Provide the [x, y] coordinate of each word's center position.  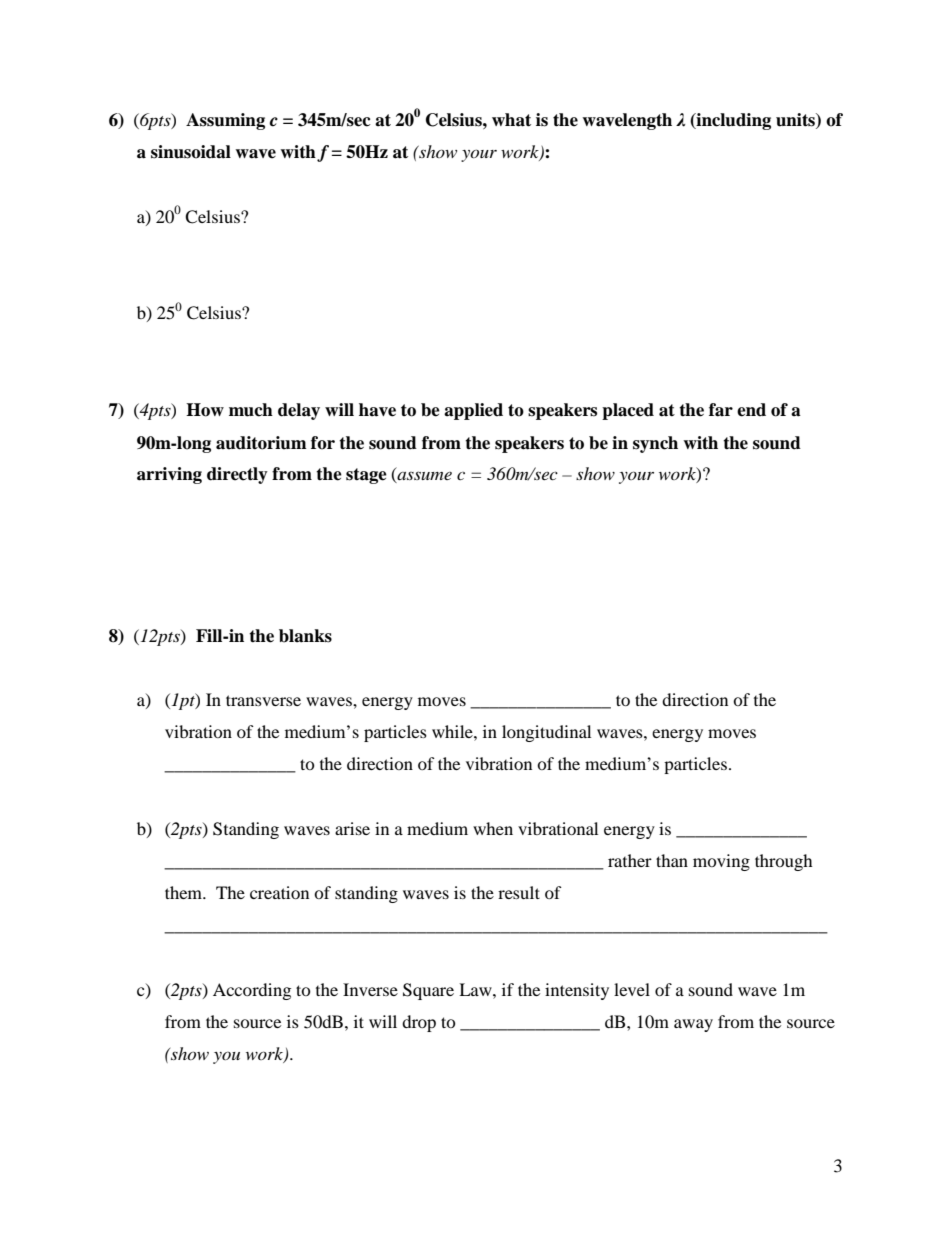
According [252, 991]
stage [366, 476]
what [511, 120]
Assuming [225, 121]
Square [428, 991]
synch [655, 444]
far [721, 410]
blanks [305, 636]
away [693, 1025]
